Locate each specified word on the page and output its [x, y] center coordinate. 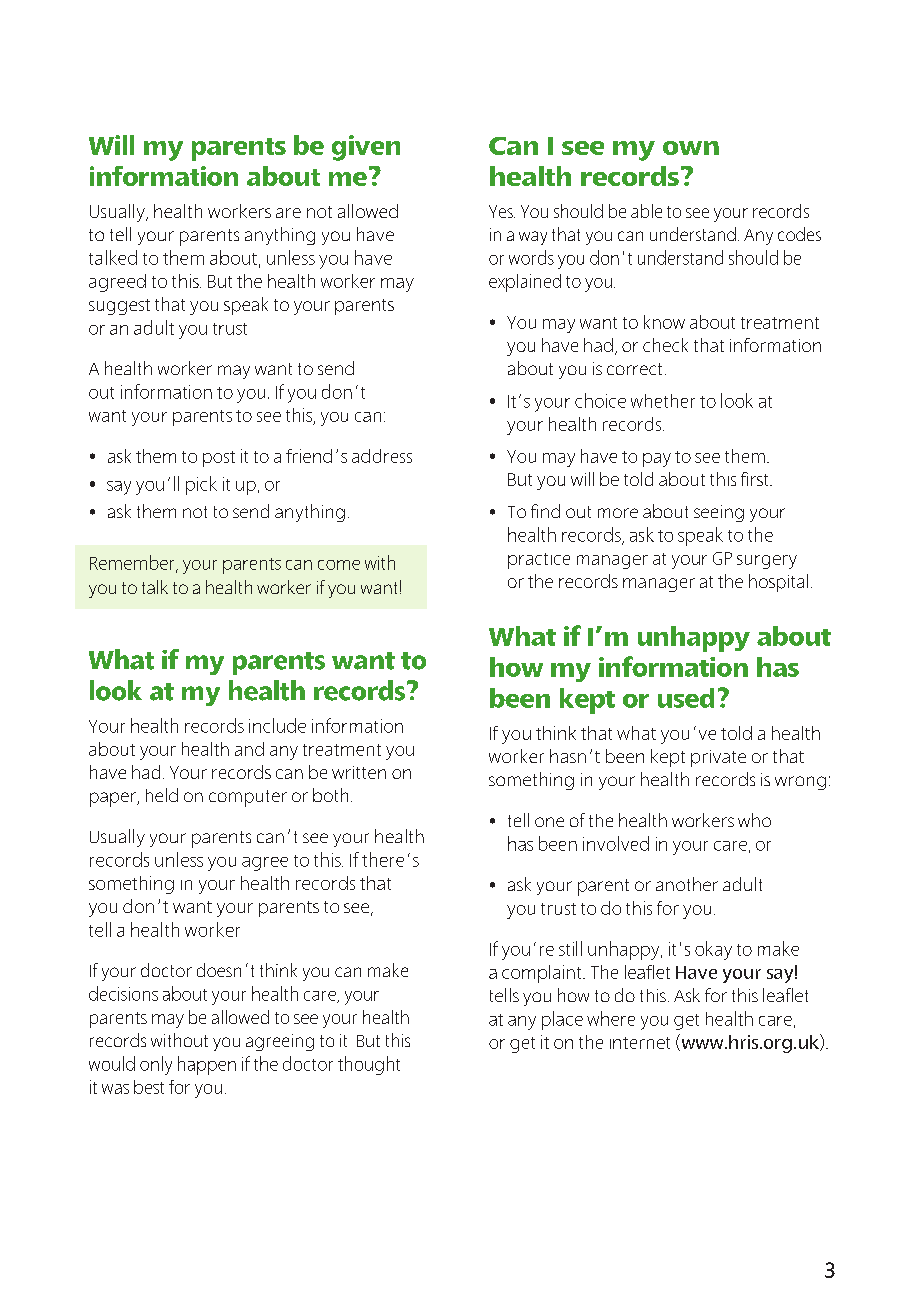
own [691, 148]
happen [207, 1065]
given [366, 148]
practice [539, 561]
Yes [502, 211]
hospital [778, 583]
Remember [133, 563]
